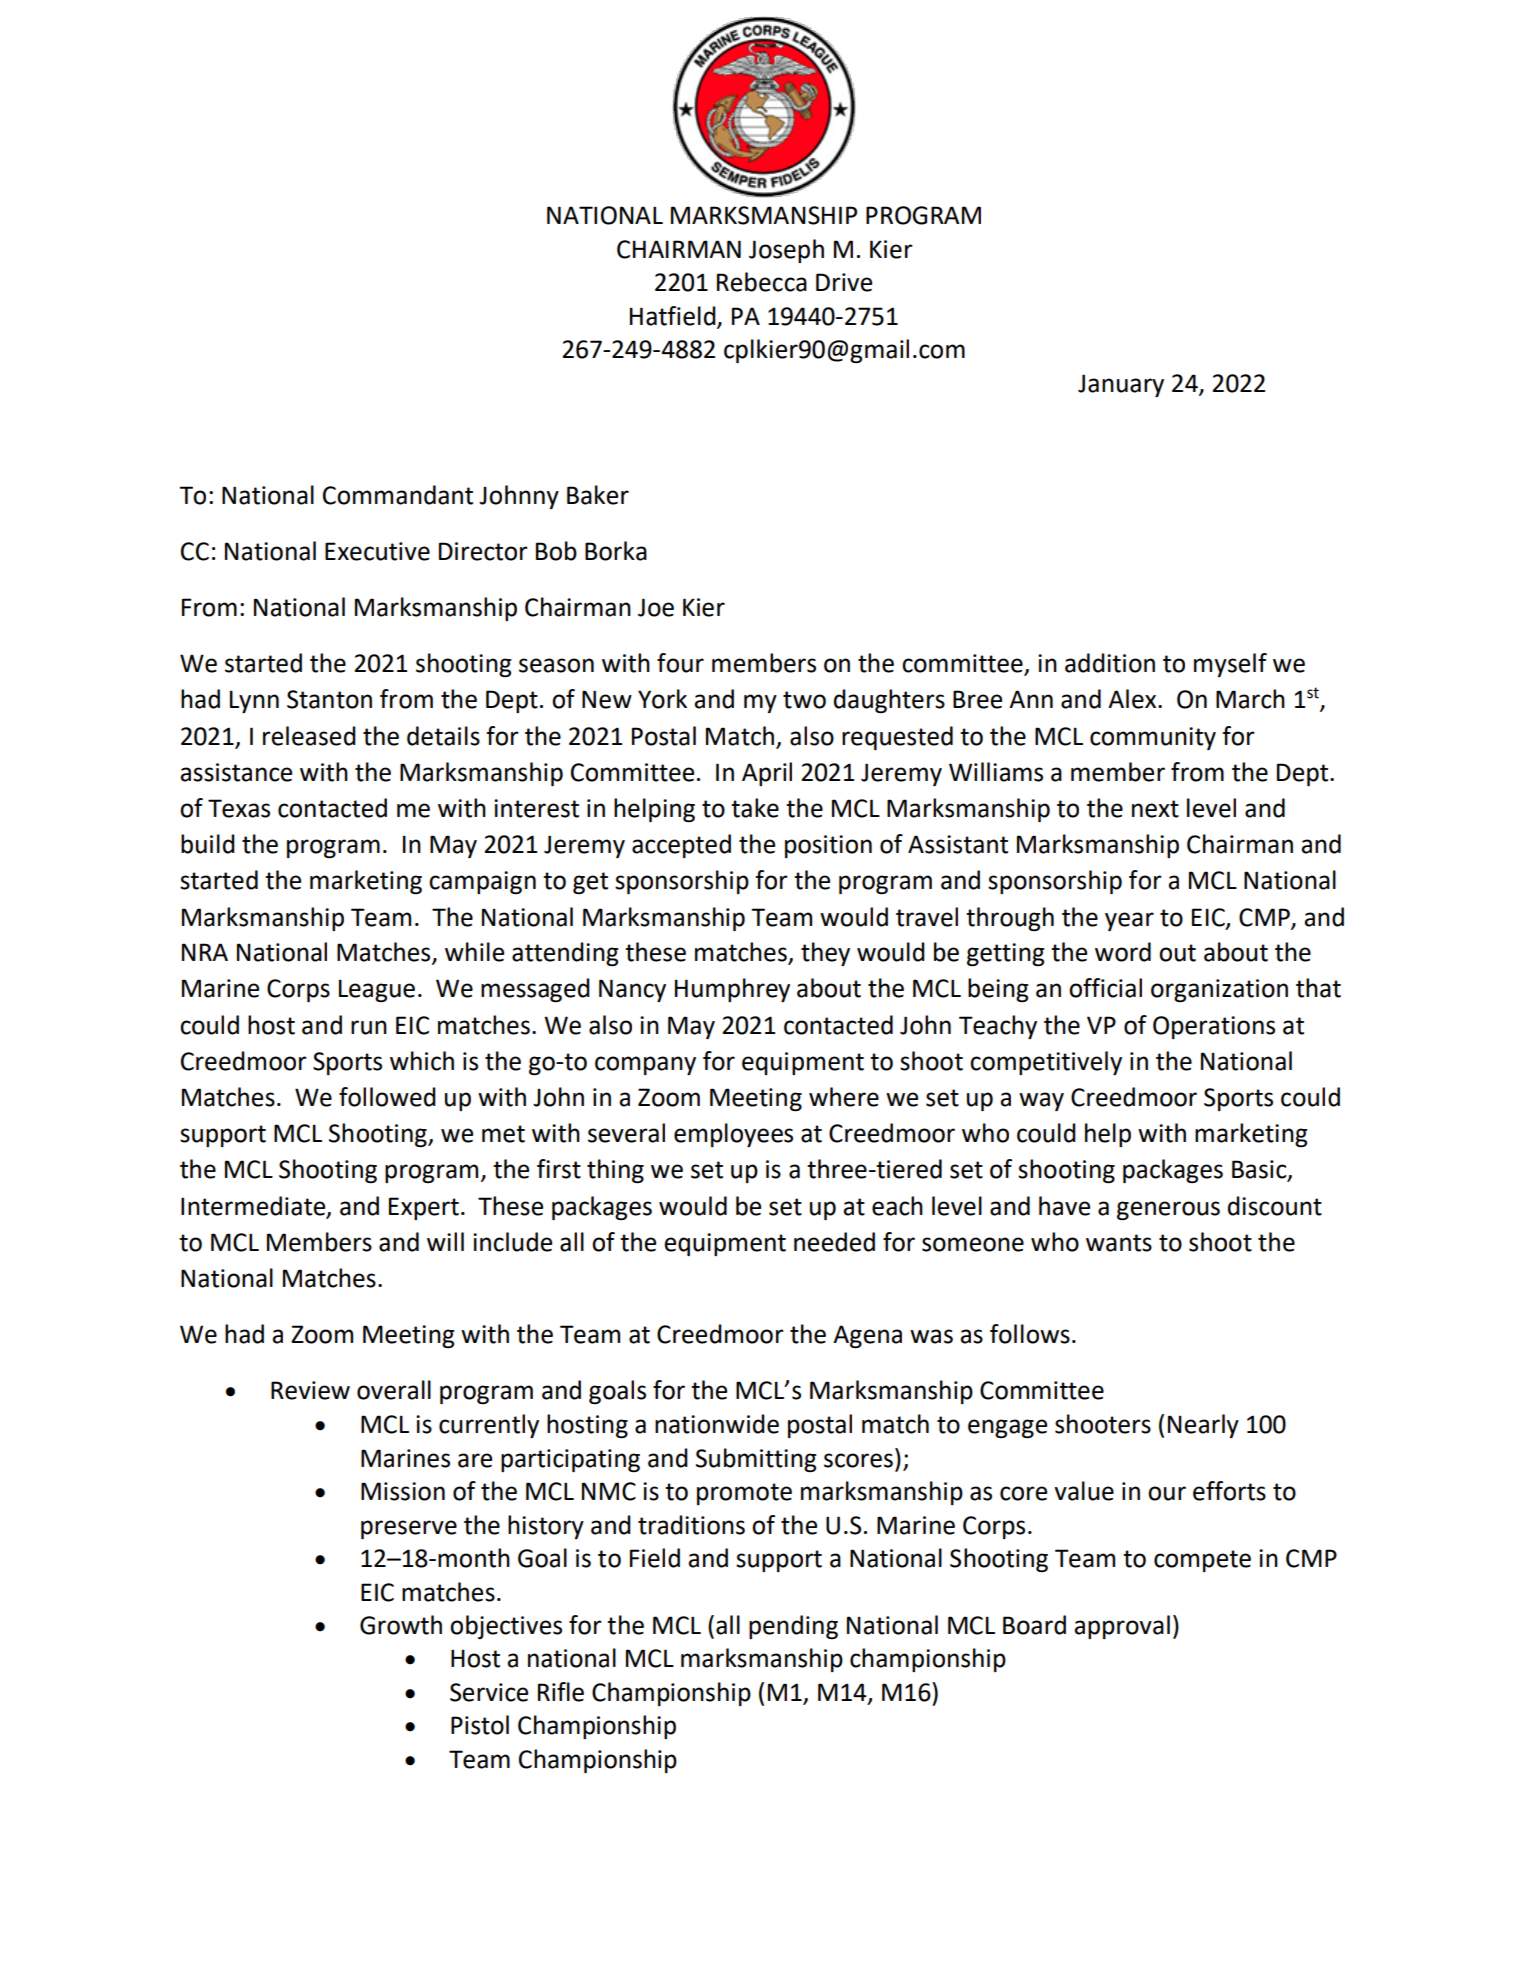 Image resolution: width=1528 pixels, height=1977 pixels. What do you see at coordinates (762, 282) in the document?
I see `Rebecca` at bounding box center [762, 282].
